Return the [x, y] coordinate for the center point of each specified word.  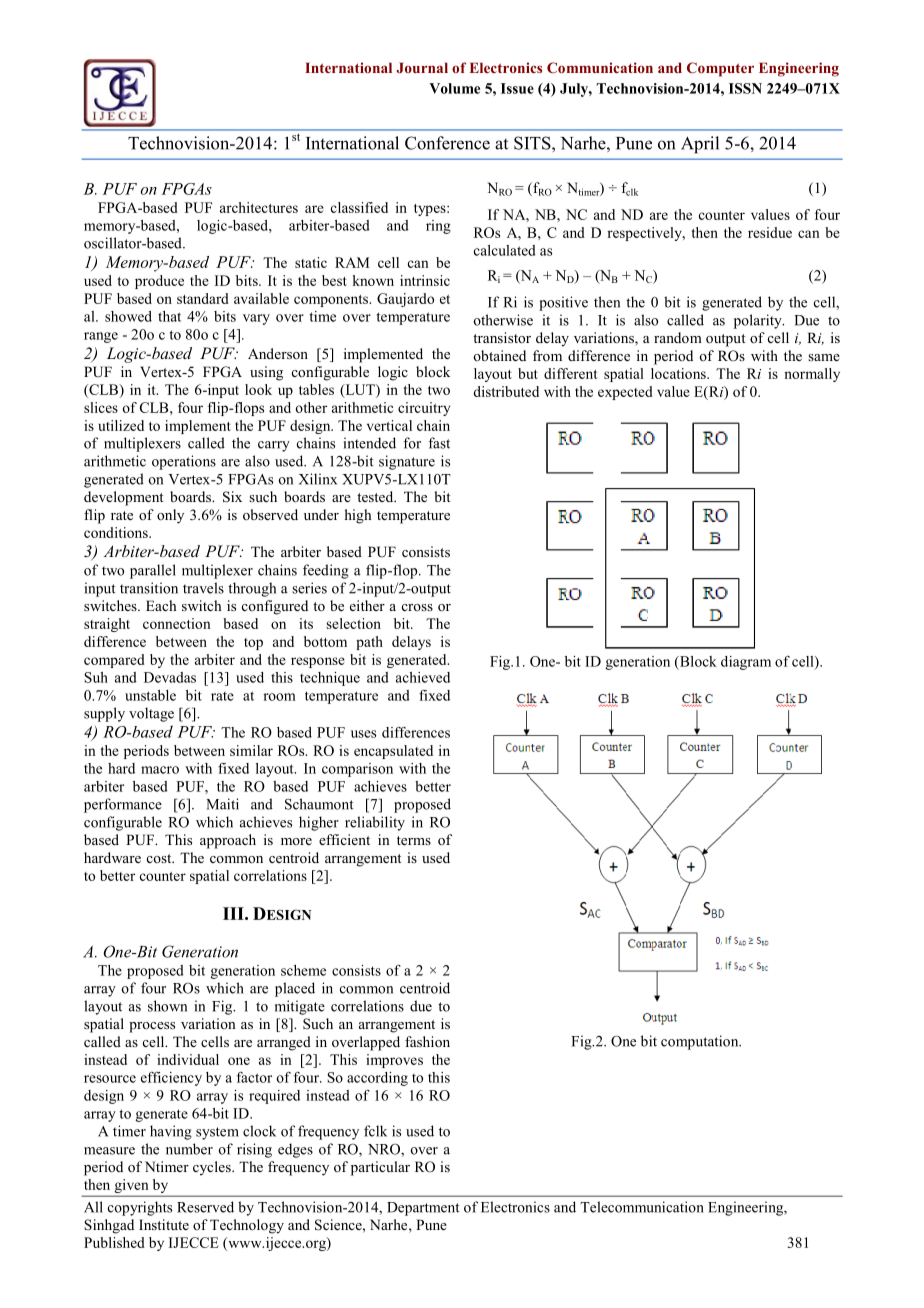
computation [701, 1042]
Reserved [205, 1207]
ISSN [745, 88]
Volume [454, 88]
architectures [259, 207]
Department [423, 1209]
